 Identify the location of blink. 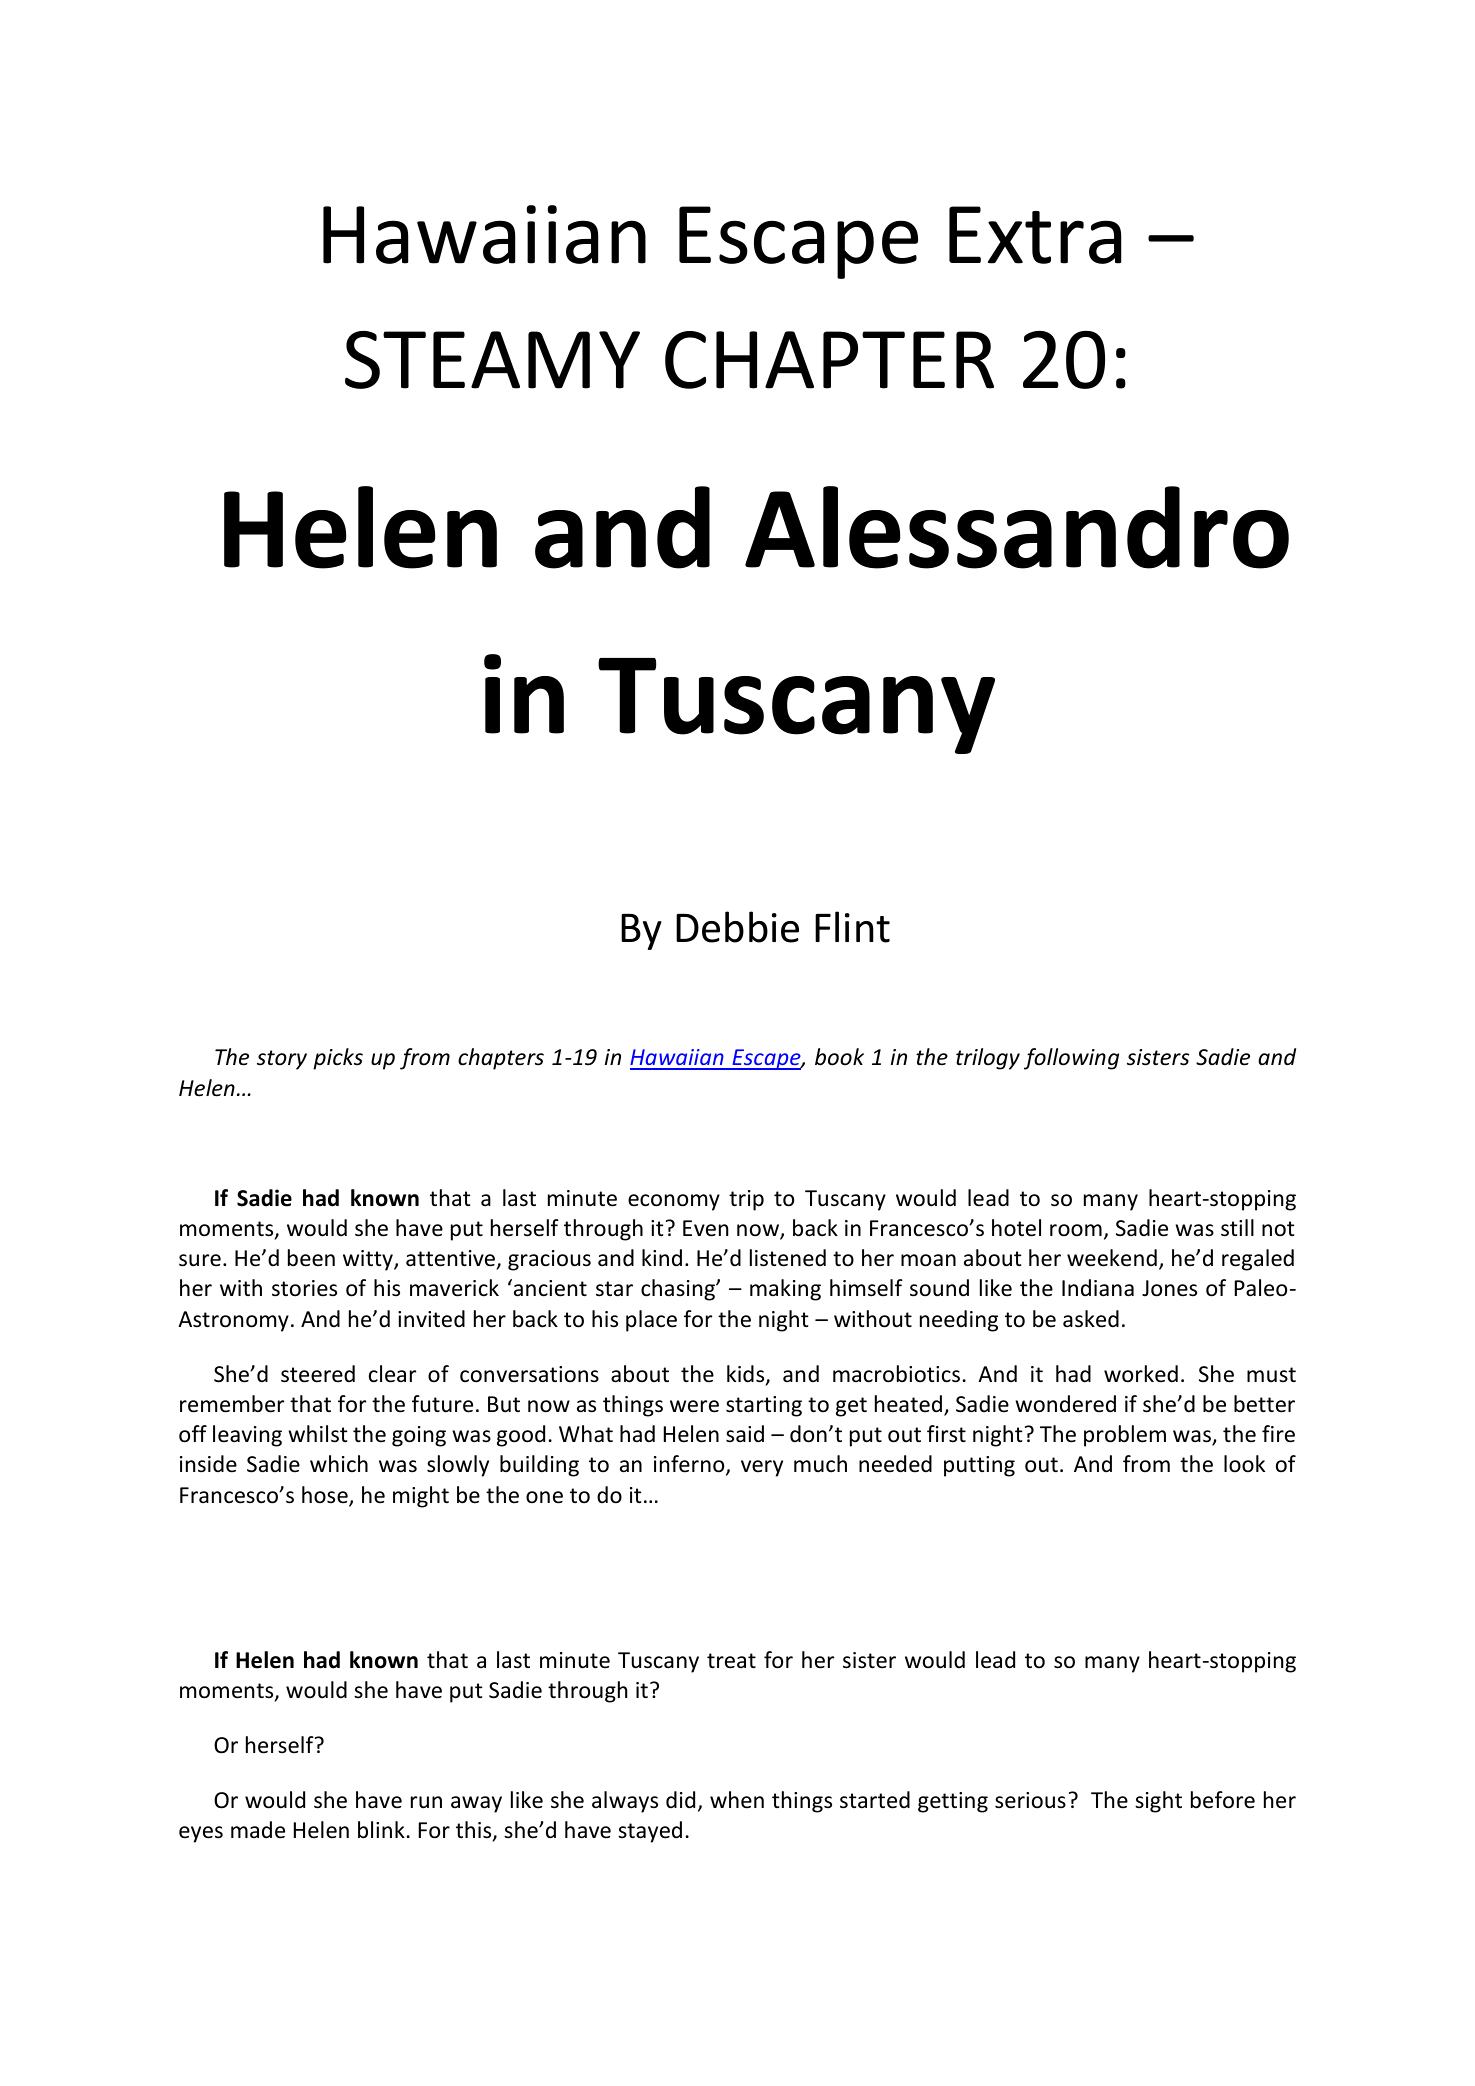
(381, 1830).
